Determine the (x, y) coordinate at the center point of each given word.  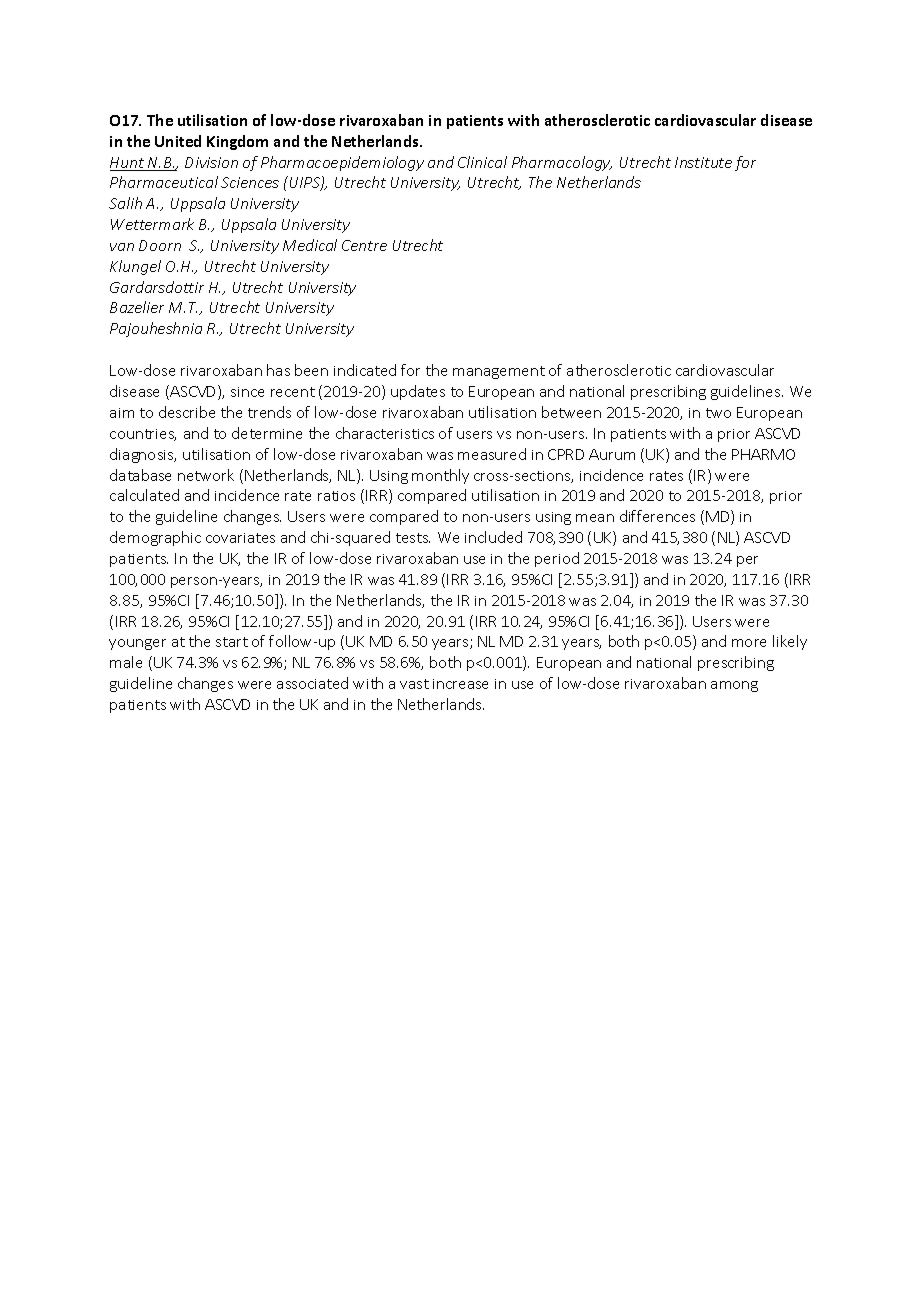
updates (418, 392)
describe (187, 412)
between (571, 412)
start (232, 642)
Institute (703, 162)
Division (211, 162)
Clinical (482, 162)
